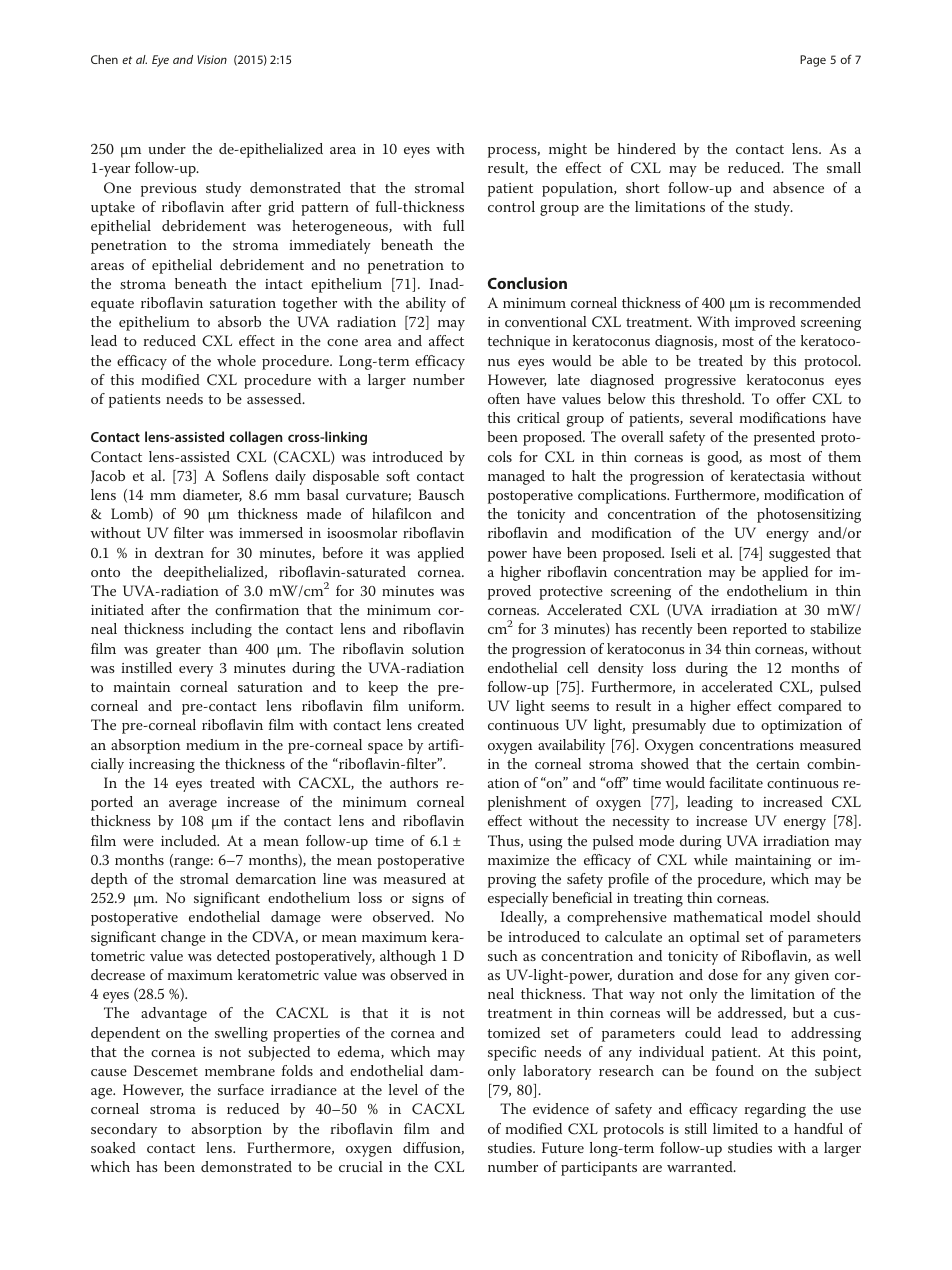 Image resolution: width=952 pixels, height=1270 pixels. I want to click on Page, so click(813, 61).
